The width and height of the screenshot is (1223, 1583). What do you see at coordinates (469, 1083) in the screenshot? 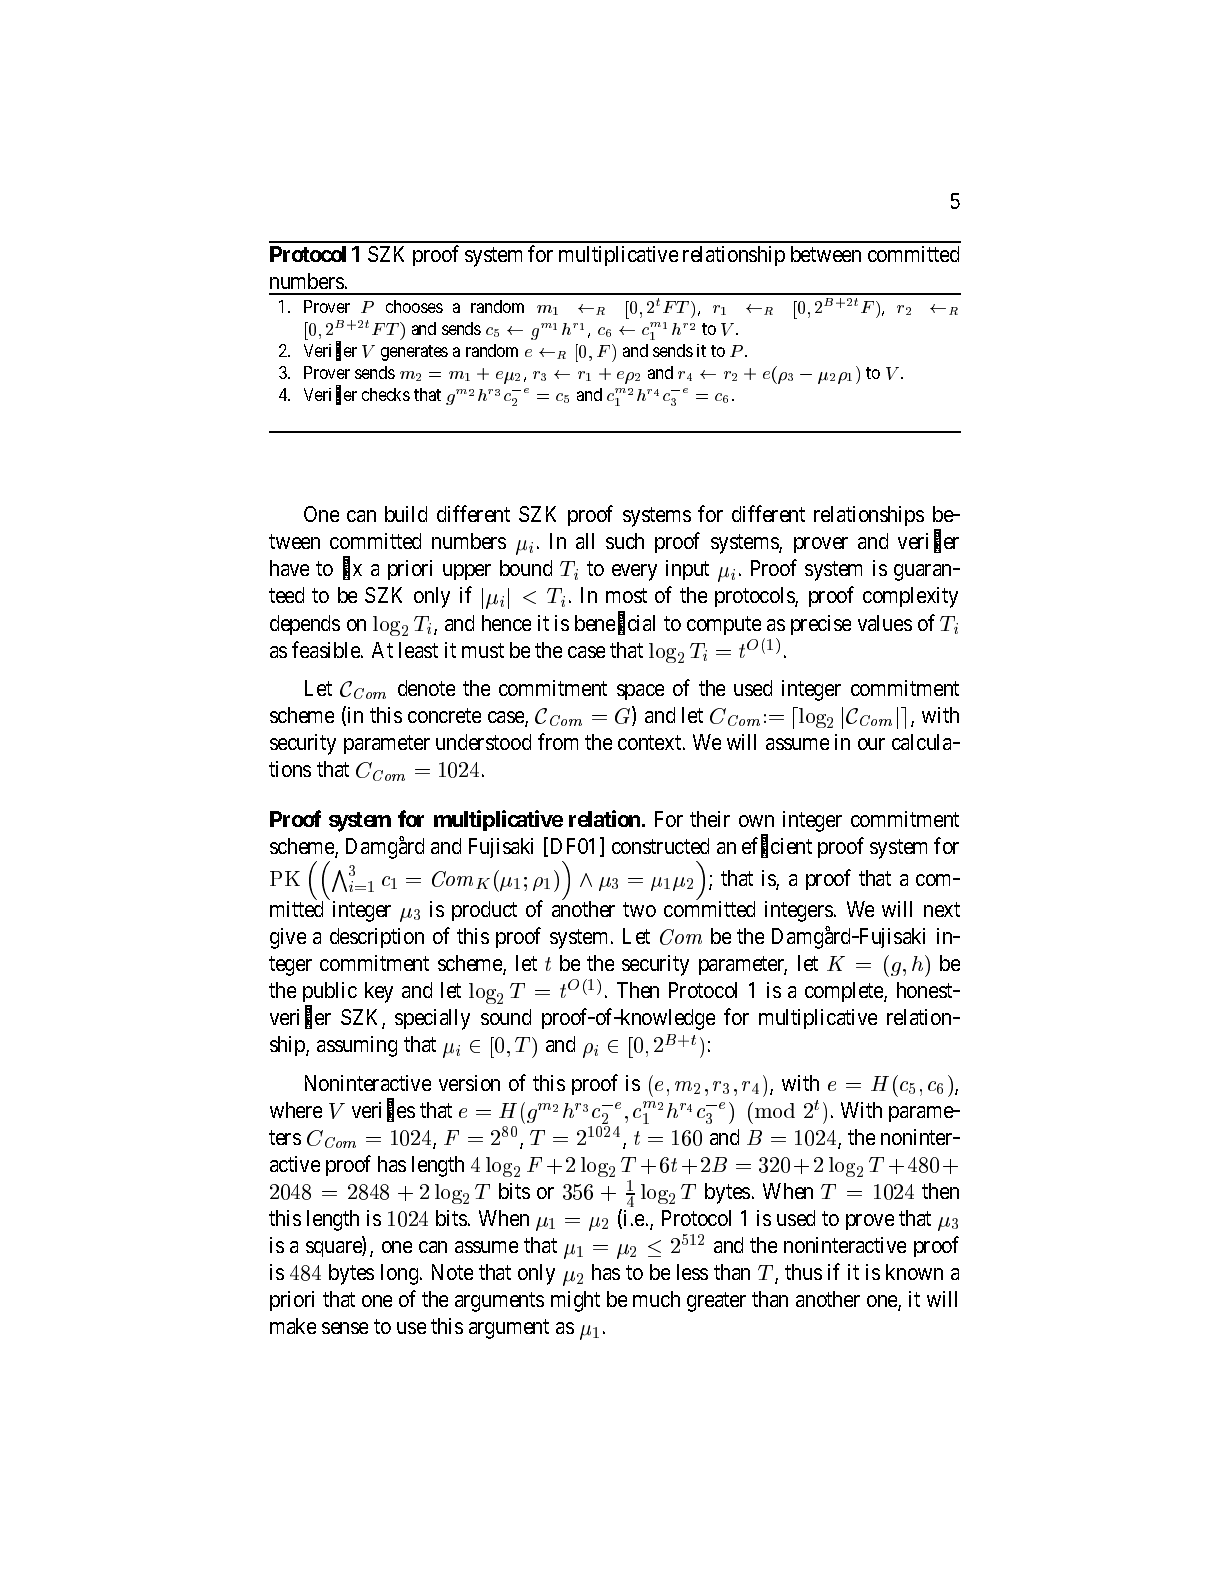
I see `version` at bounding box center [469, 1083].
